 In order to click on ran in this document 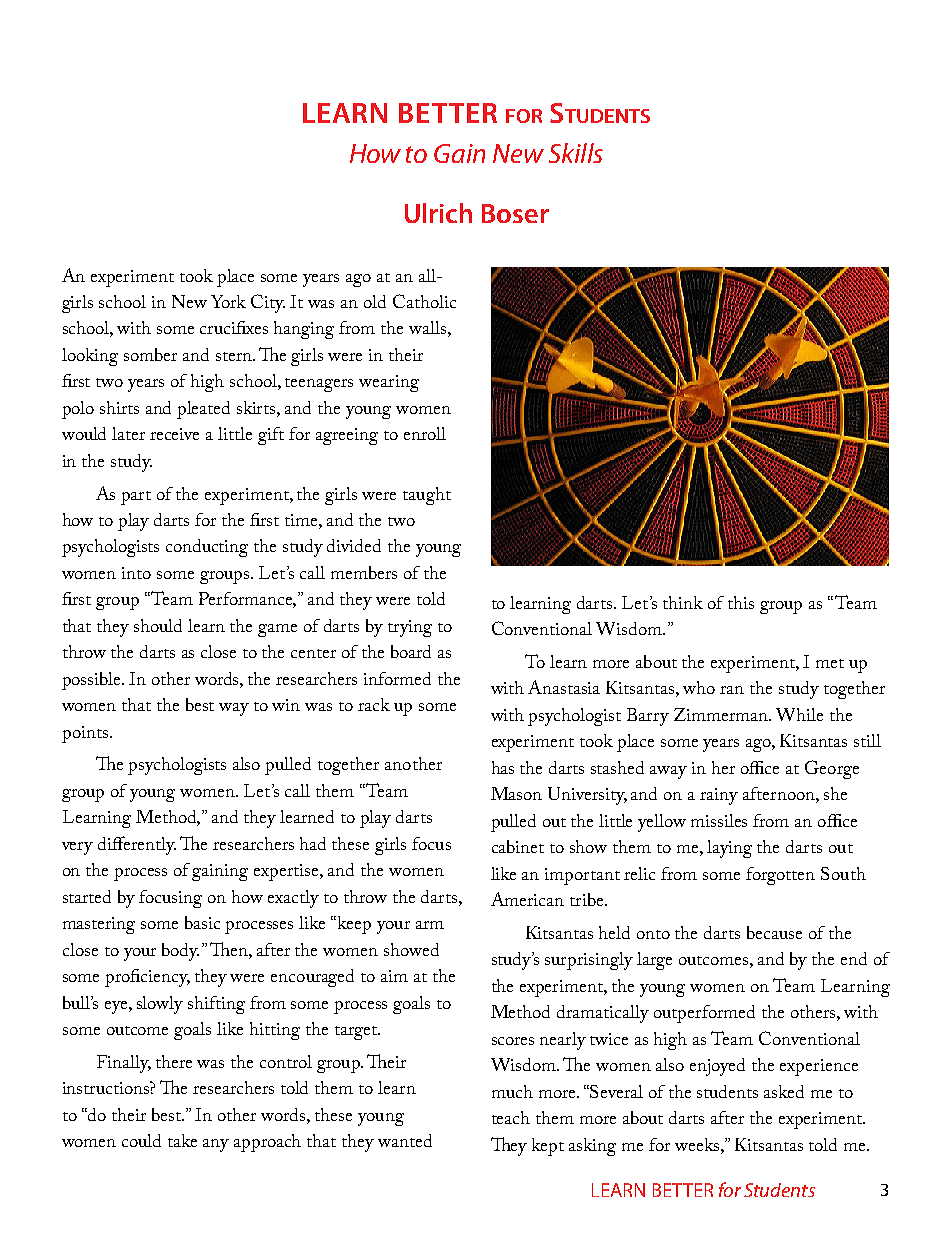, I will do `click(732, 690)`.
